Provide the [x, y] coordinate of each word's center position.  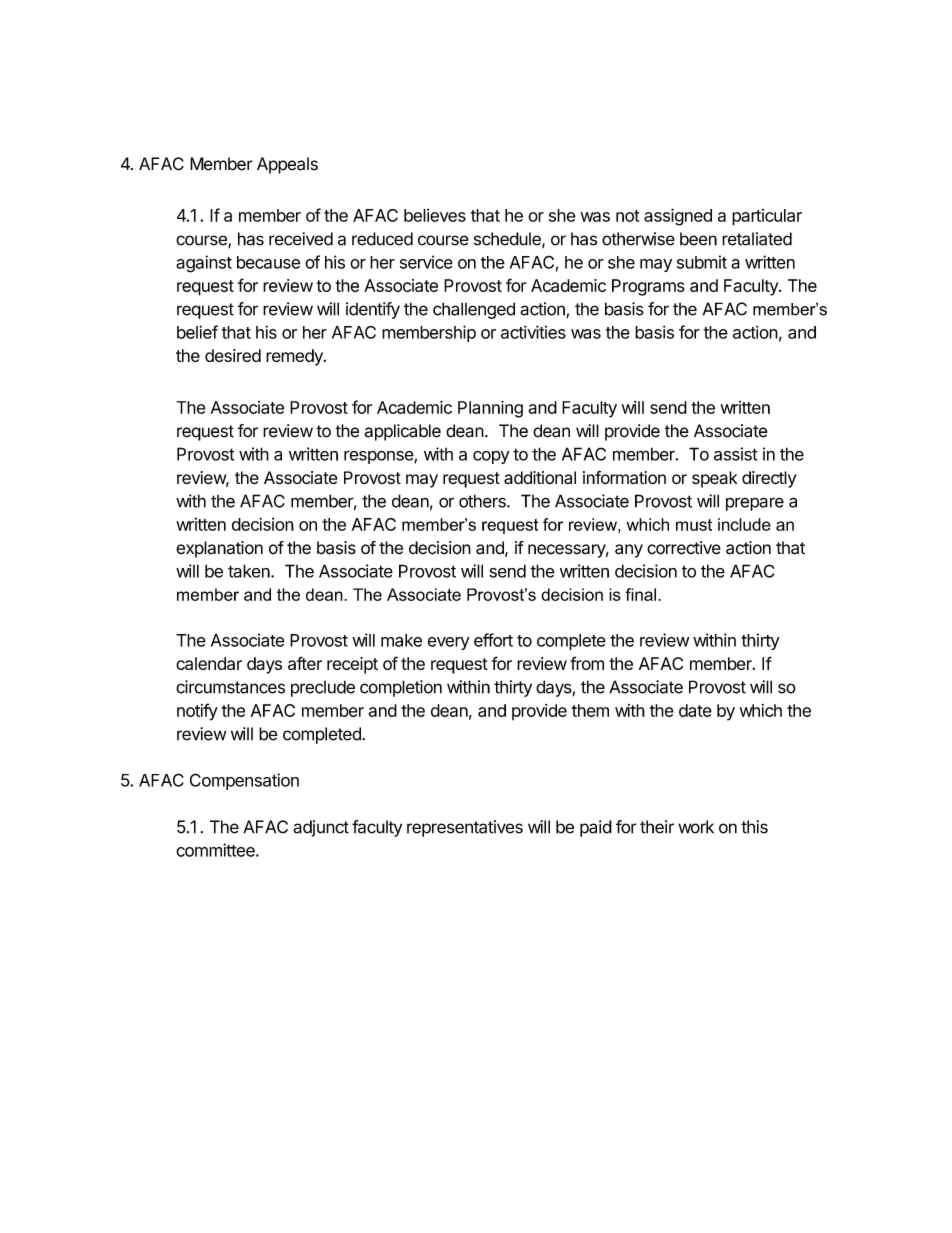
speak [714, 479]
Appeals [287, 165]
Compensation [244, 781]
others [483, 501]
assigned [678, 217]
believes [435, 215]
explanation [219, 549]
